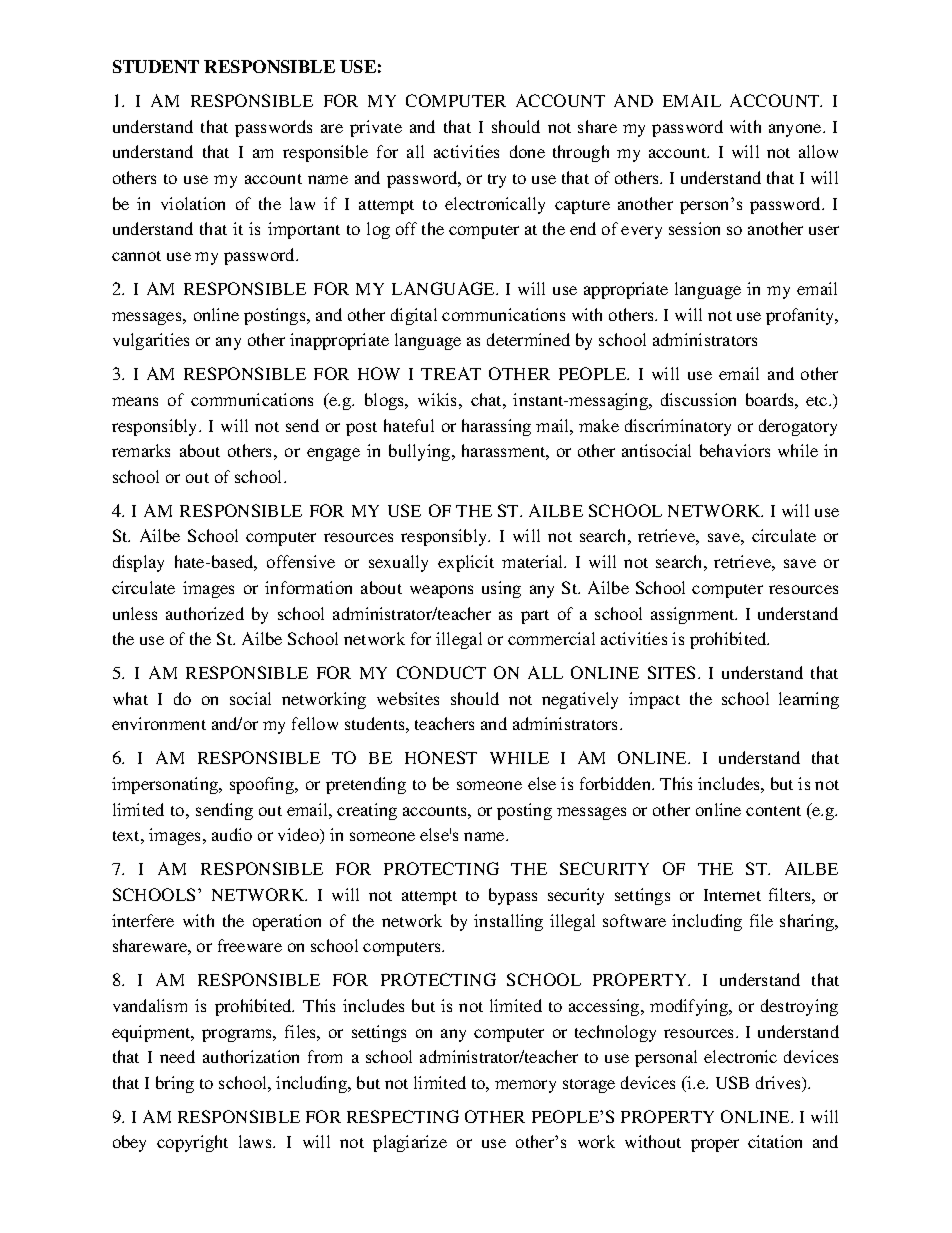  Describe the element at coordinates (441, 672) in the image. I see `CONDUCT` at that location.
